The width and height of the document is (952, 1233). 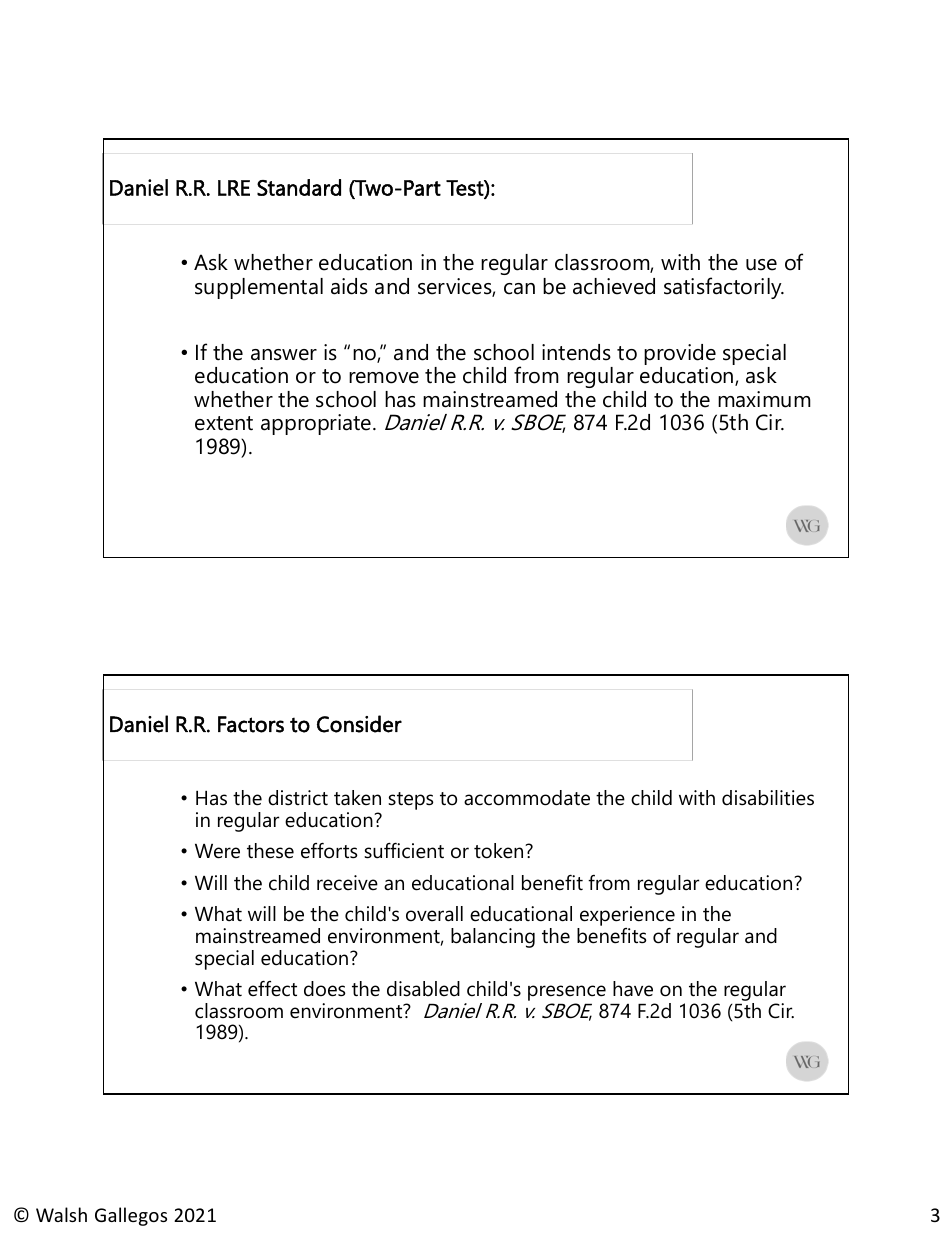 What do you see at coordinates (764, 399) in the document?
I see `maximum` at bounding box center [764, 399].
